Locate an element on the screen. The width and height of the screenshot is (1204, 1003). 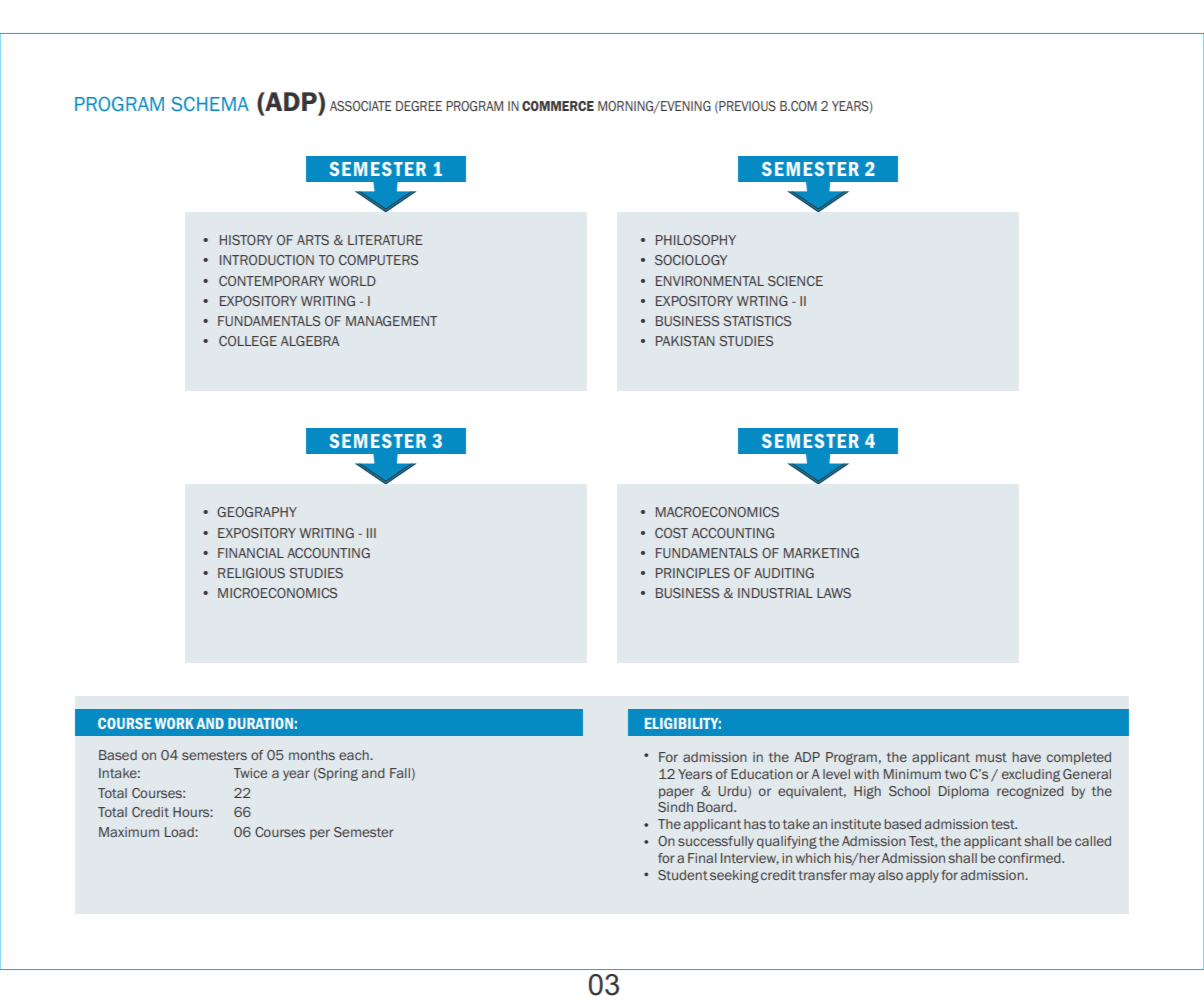
MARKETING is located at coordinates (821, 553).
